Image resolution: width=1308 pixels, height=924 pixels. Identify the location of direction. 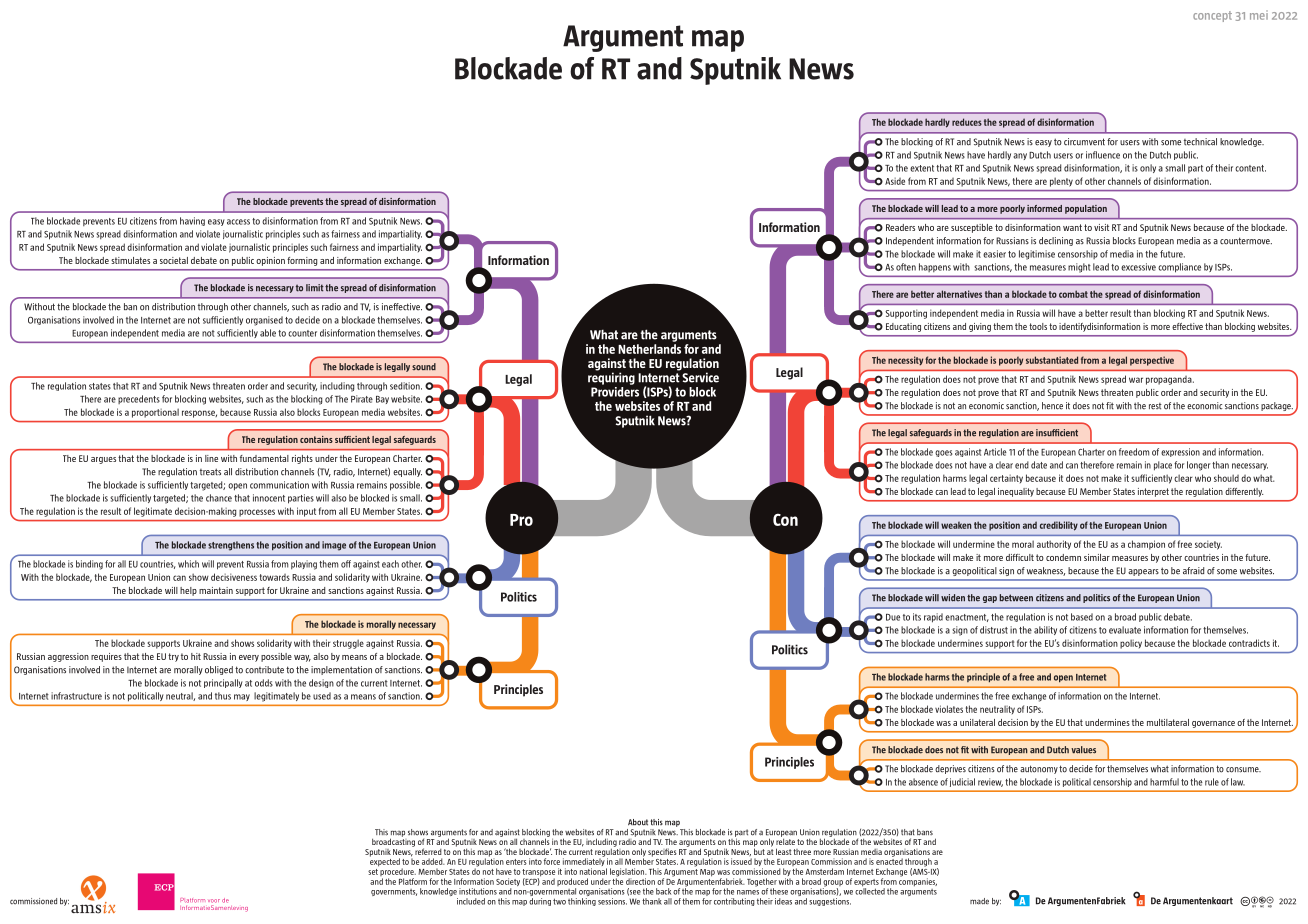
(640, 881).
